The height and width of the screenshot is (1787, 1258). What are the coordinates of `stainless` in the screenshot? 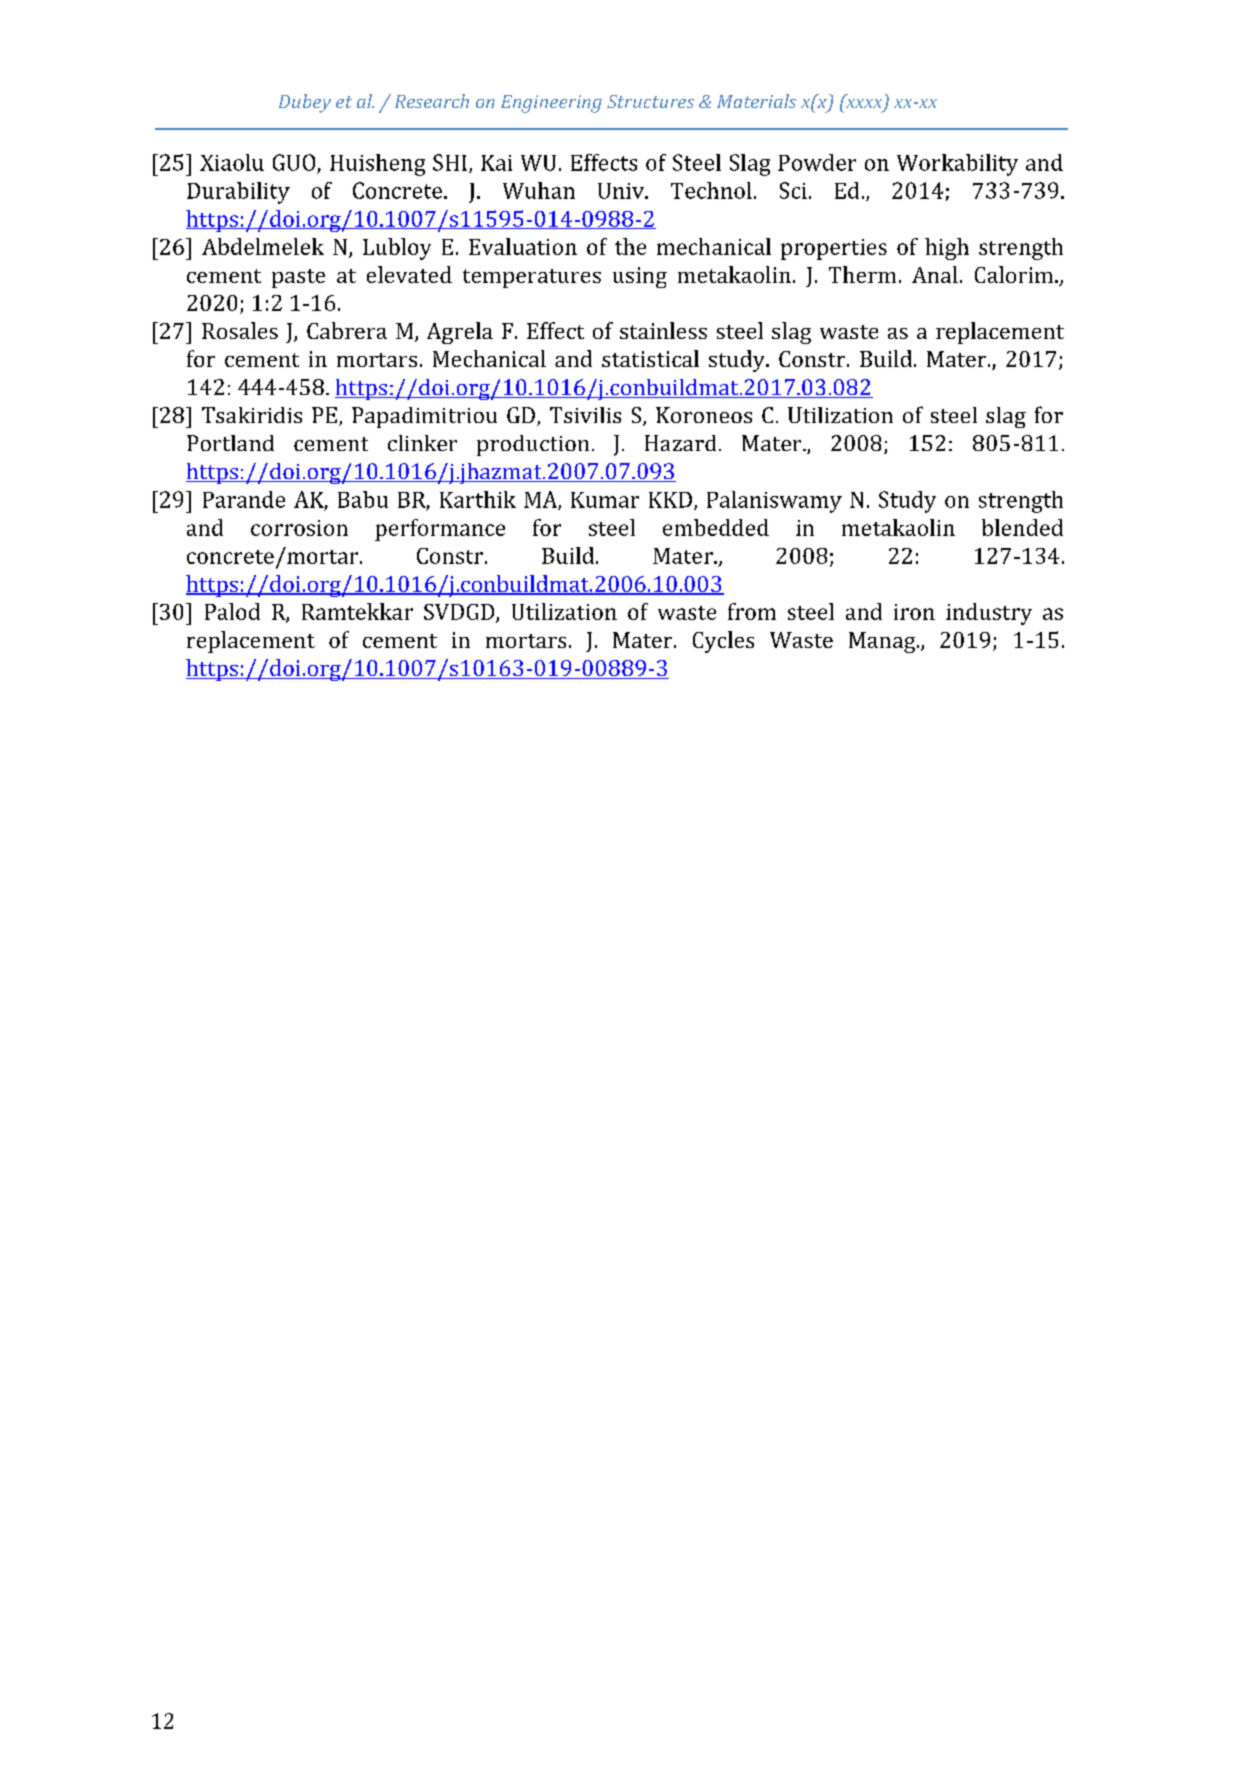 It's located at (663, 330).
